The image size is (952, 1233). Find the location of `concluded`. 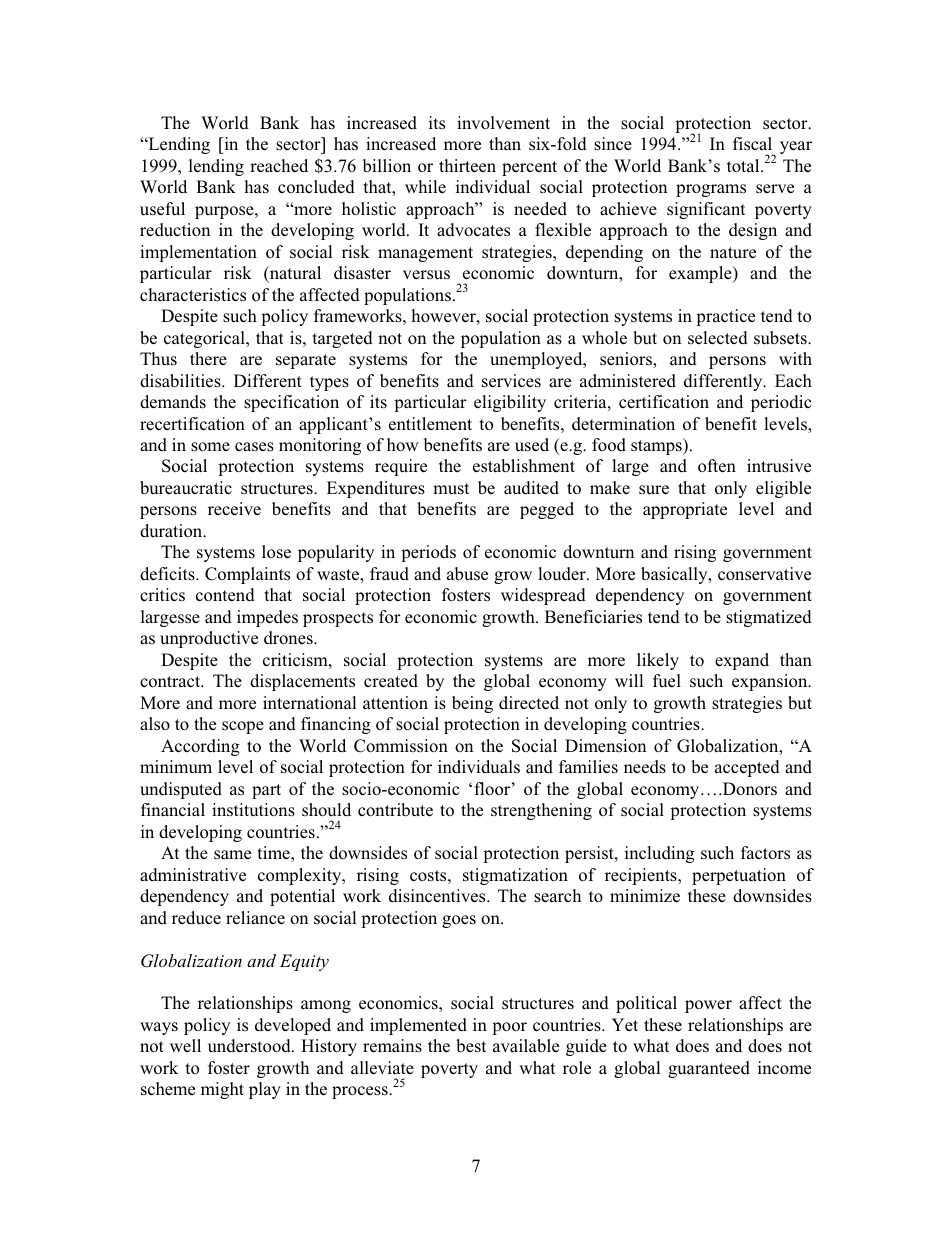

concluded is located at coordinates (316, 187).
